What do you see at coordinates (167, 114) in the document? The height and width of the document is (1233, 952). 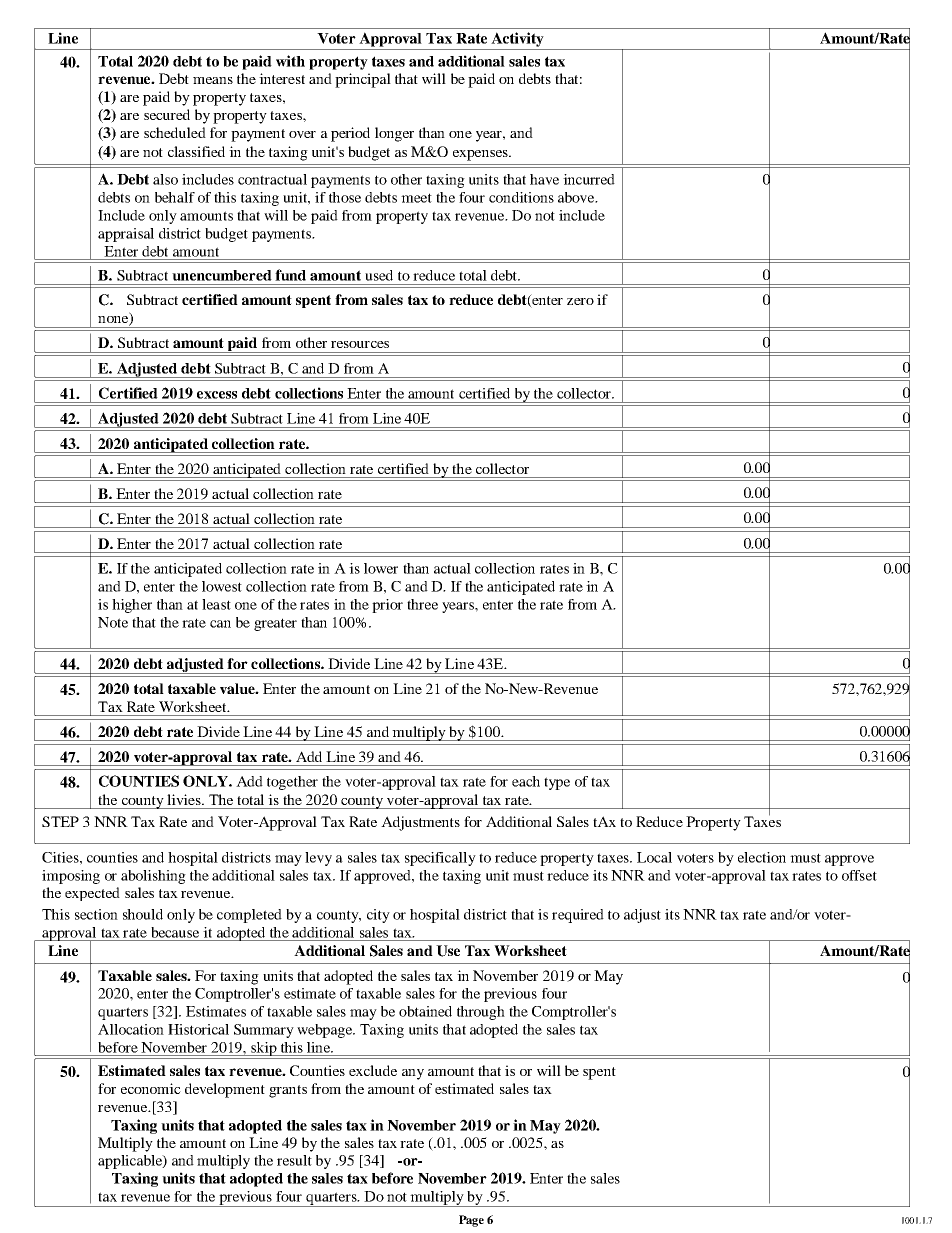 I see `secured` at bounding box center [167, 114].
